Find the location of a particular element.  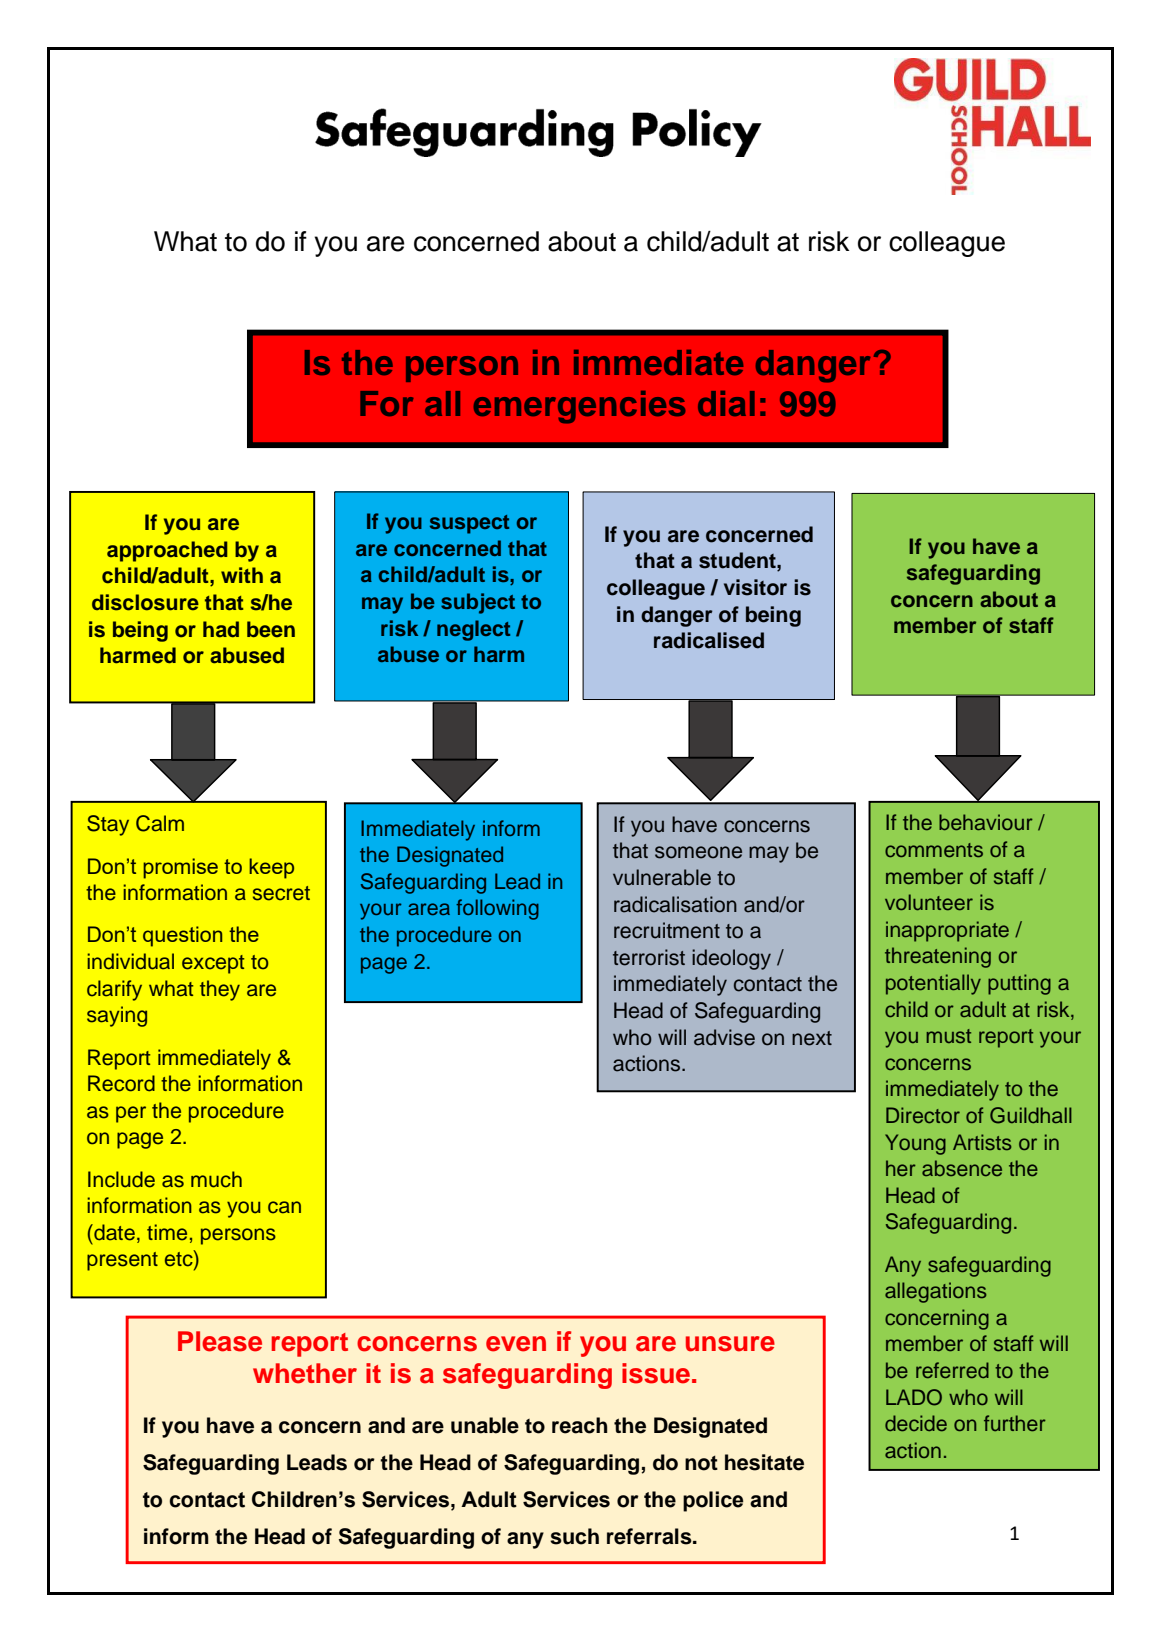

dial is located at coordinates (726, 403).
